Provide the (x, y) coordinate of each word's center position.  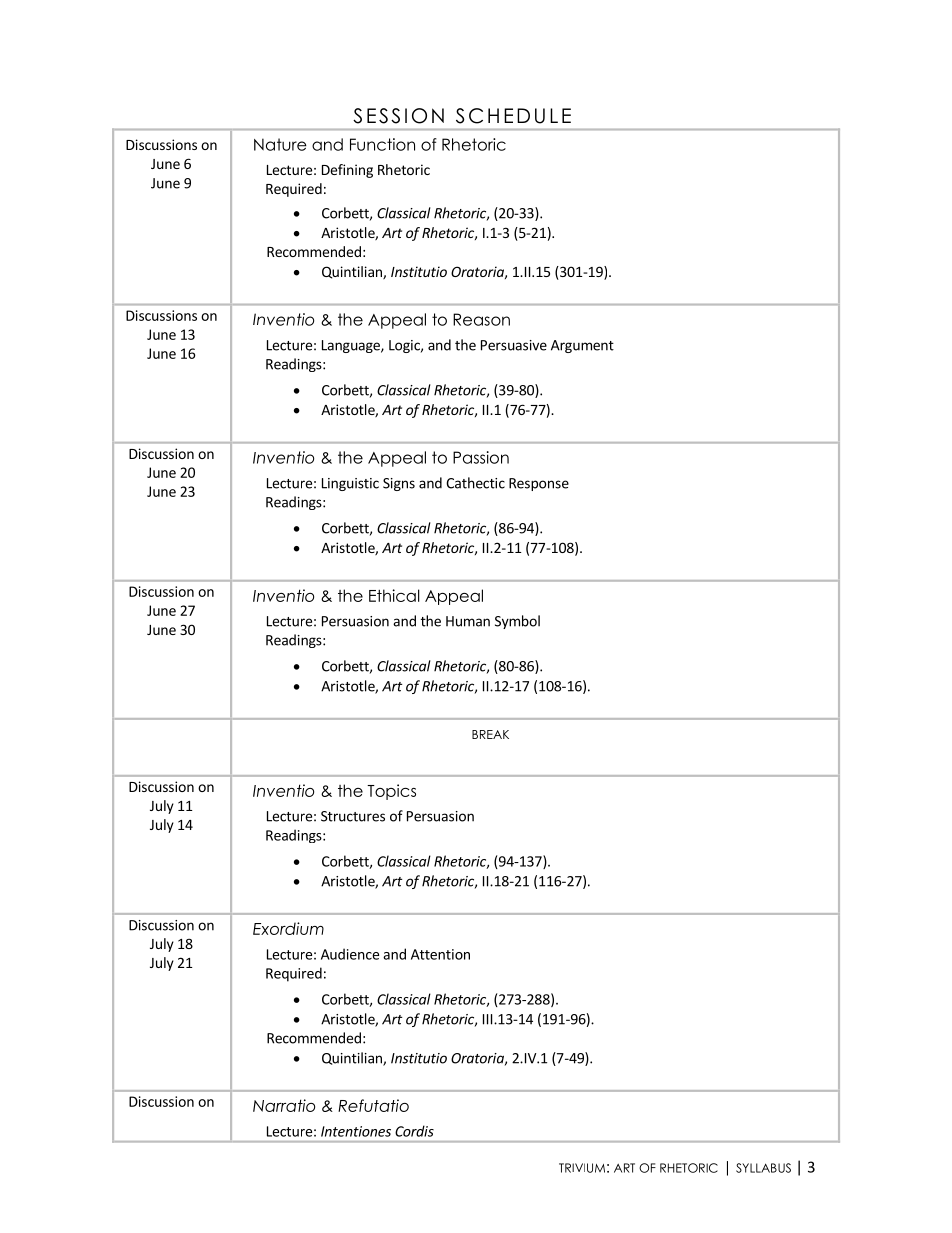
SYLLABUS (763, 1168)
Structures (353, 816)
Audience (350, 954)
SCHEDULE (513, 116)
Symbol (517, 622)
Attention (440, 954)
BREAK (490, 734)
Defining (347, 171)
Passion (481, 457)
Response (539, 484)
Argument (582, 346)
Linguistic (350, 484)
